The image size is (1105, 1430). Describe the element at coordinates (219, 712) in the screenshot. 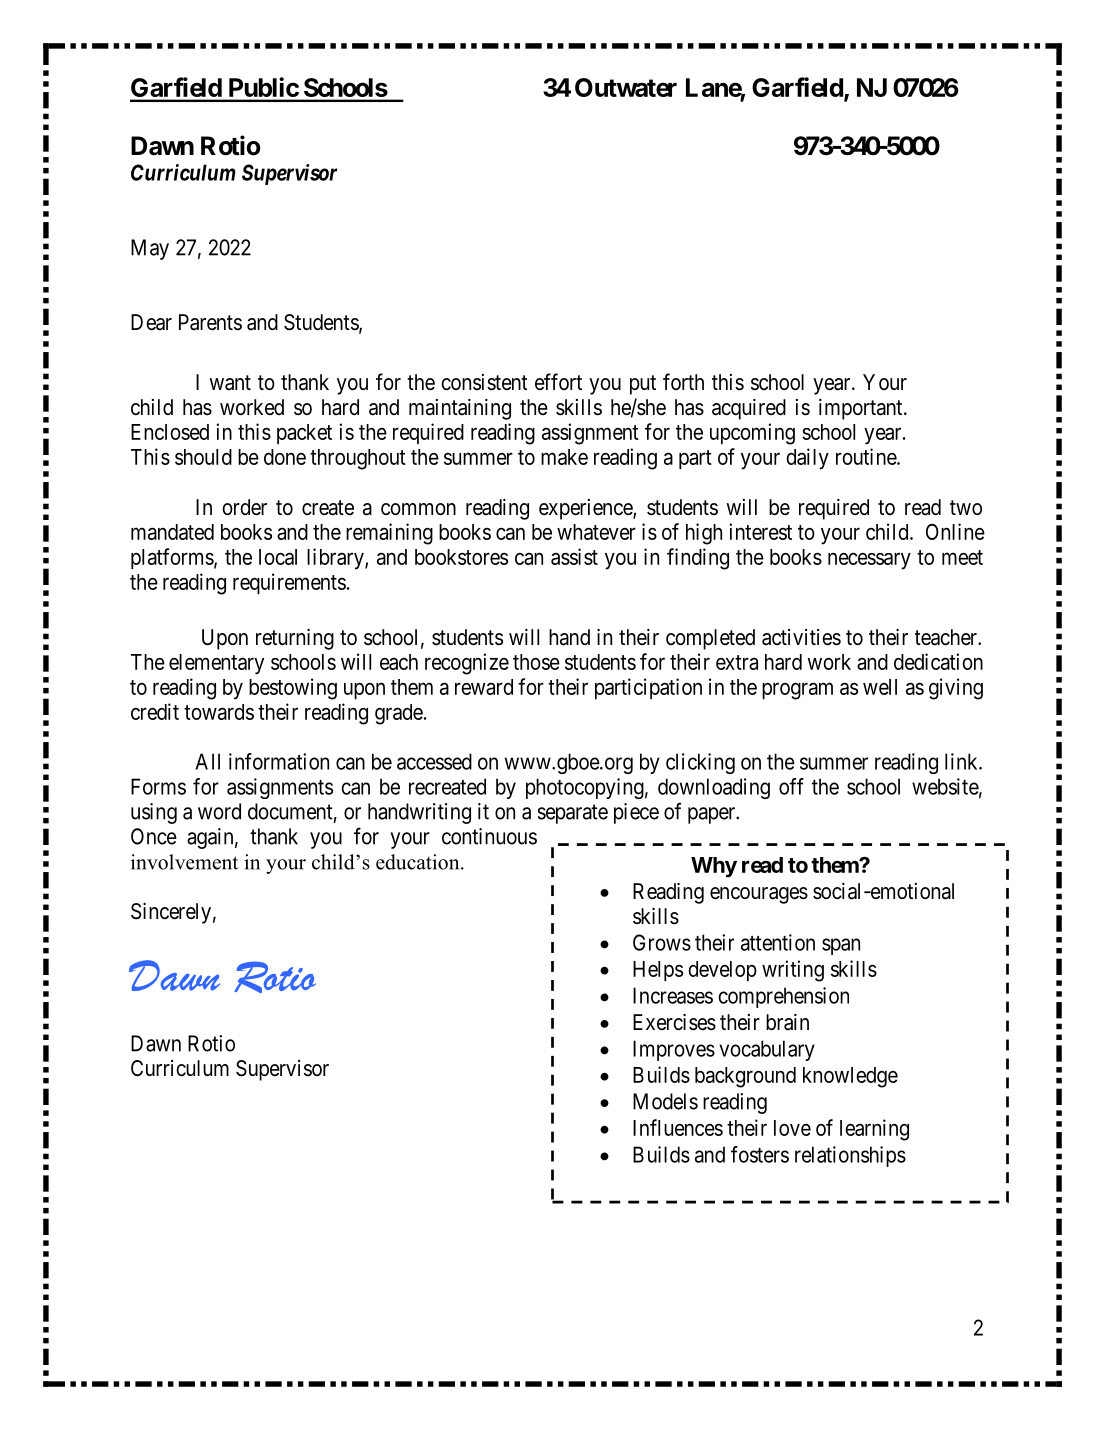

I see `towards` at that location.
